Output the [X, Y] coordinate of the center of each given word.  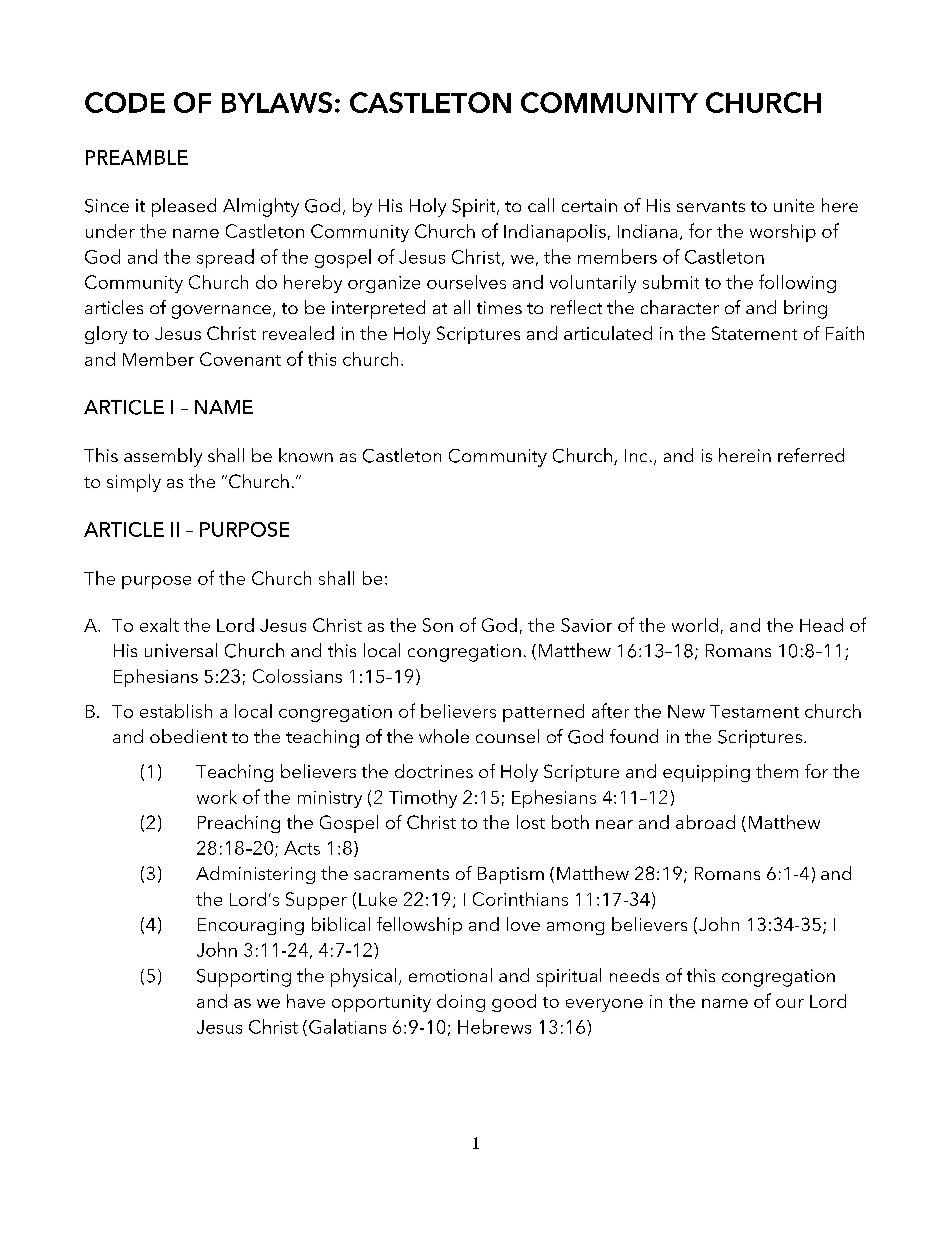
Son [438, 625]
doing [461, 1003]
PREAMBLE [137, 157]
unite [794, 205]
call [541, 205]
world [695, 625]
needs [634, 975]
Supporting [244, 978]
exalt [159, 625]
